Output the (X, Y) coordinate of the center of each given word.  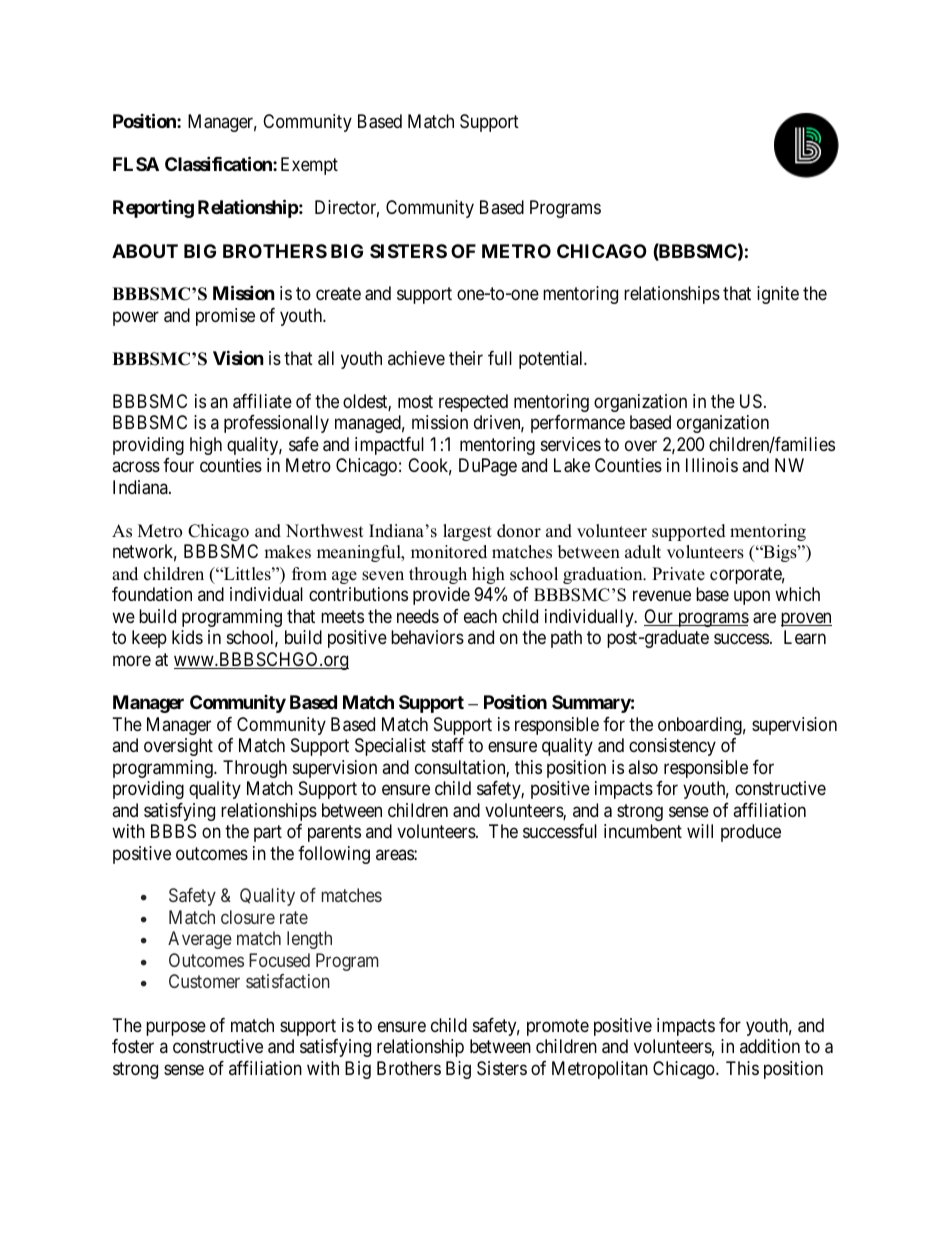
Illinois (712, 465)
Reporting (153, 209)
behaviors (427, 637)
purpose (176, 1028)
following (334, 855)
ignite (778, 295)
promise (225, 317)
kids (187, 637)
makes (287, 552)
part (268, 833)
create (338, 294)
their (466, 358)
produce (751, 833)
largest (467, 532)
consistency (672, 747)
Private (678, 574)
